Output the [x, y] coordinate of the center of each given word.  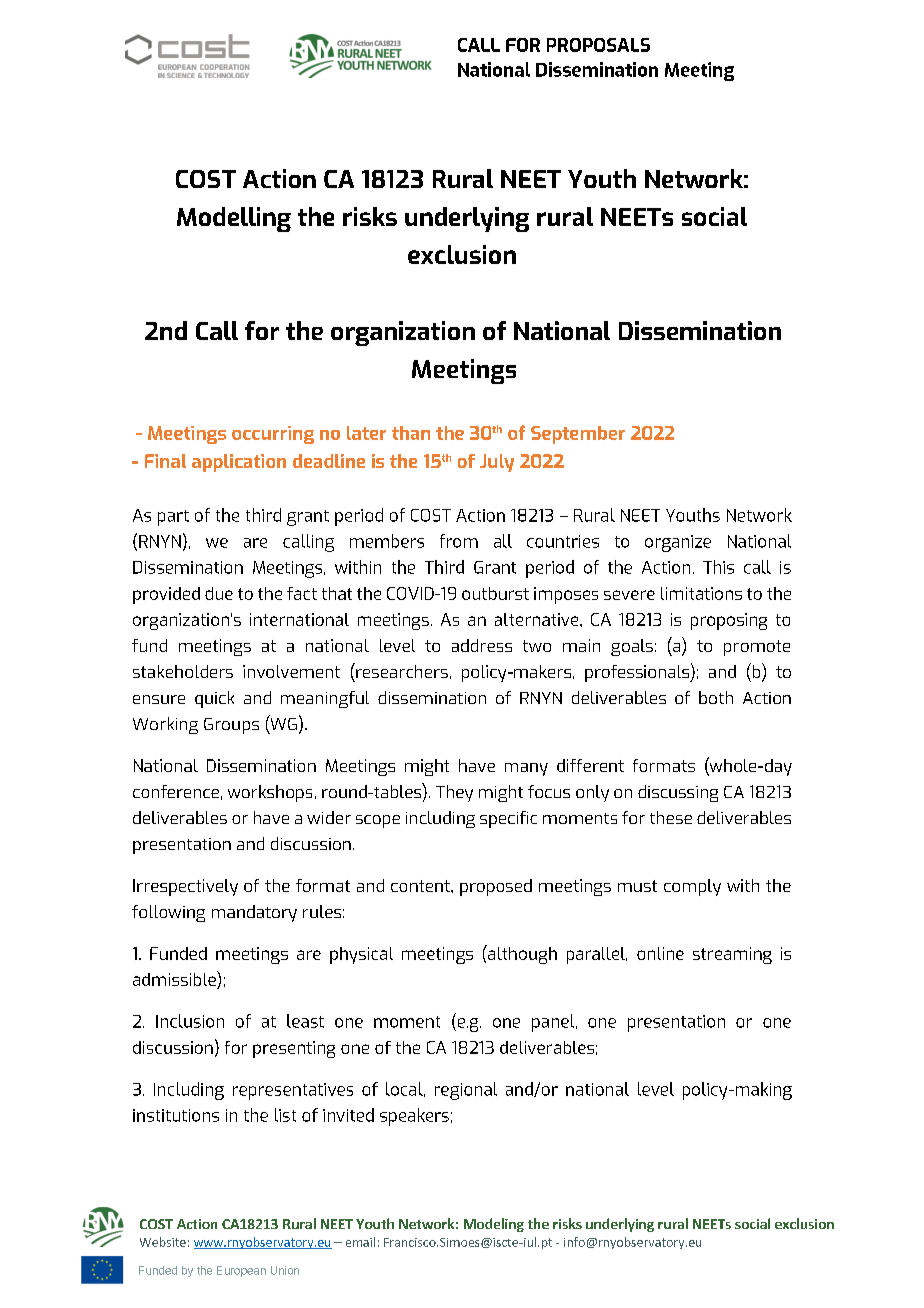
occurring [273, 435]
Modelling [234, 219]
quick [214, 699]
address [482, 645]
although [521, 954]
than [411, 433]
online [660, 953]
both [716, 697]
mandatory [254, 913]
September [578, 435]
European [241, 1271]
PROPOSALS [598, 45]
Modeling [494, 1225]
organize [678, 543]
